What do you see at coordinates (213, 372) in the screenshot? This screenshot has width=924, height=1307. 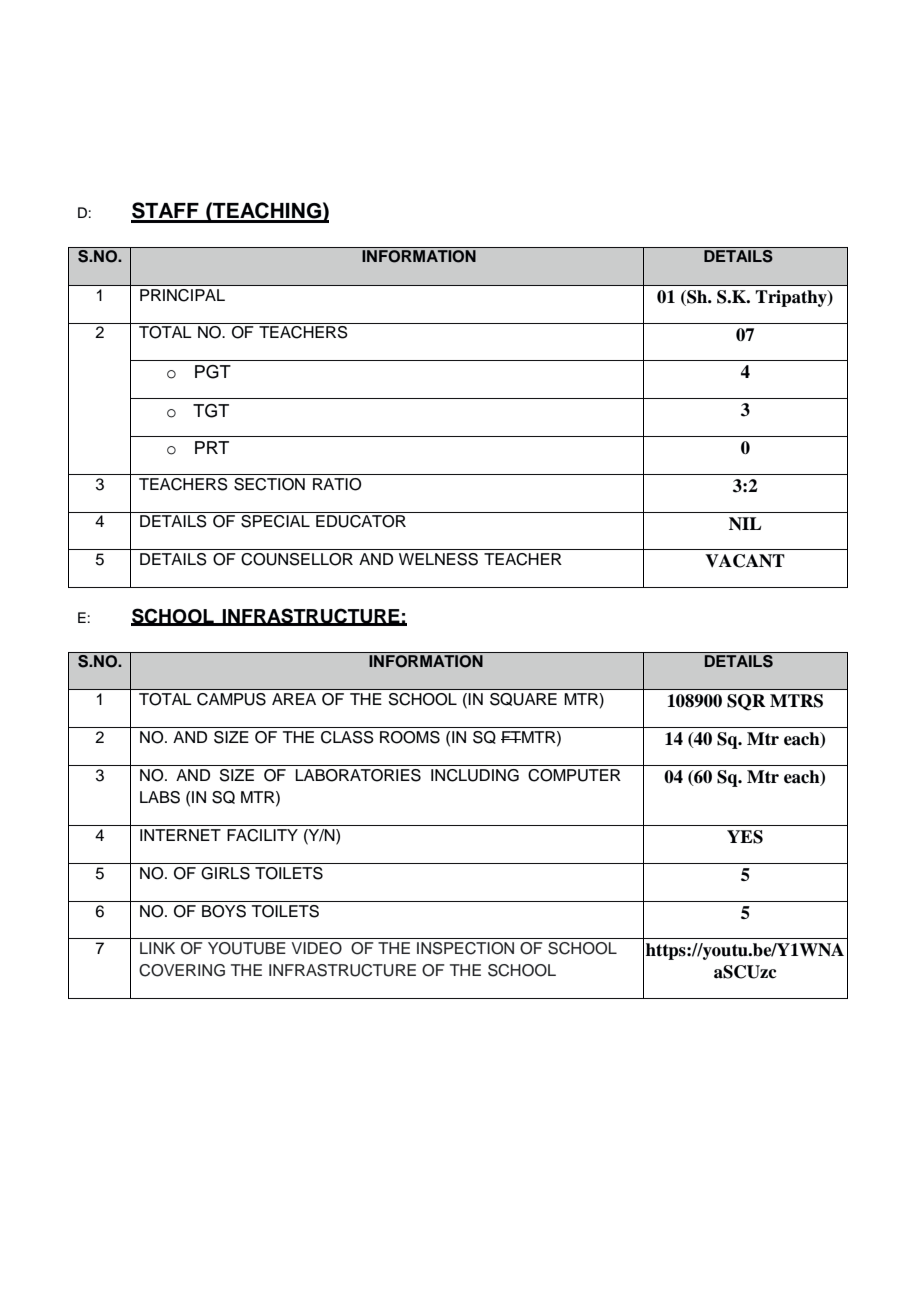 I see `PGT` at bounding box center [213, 372].
